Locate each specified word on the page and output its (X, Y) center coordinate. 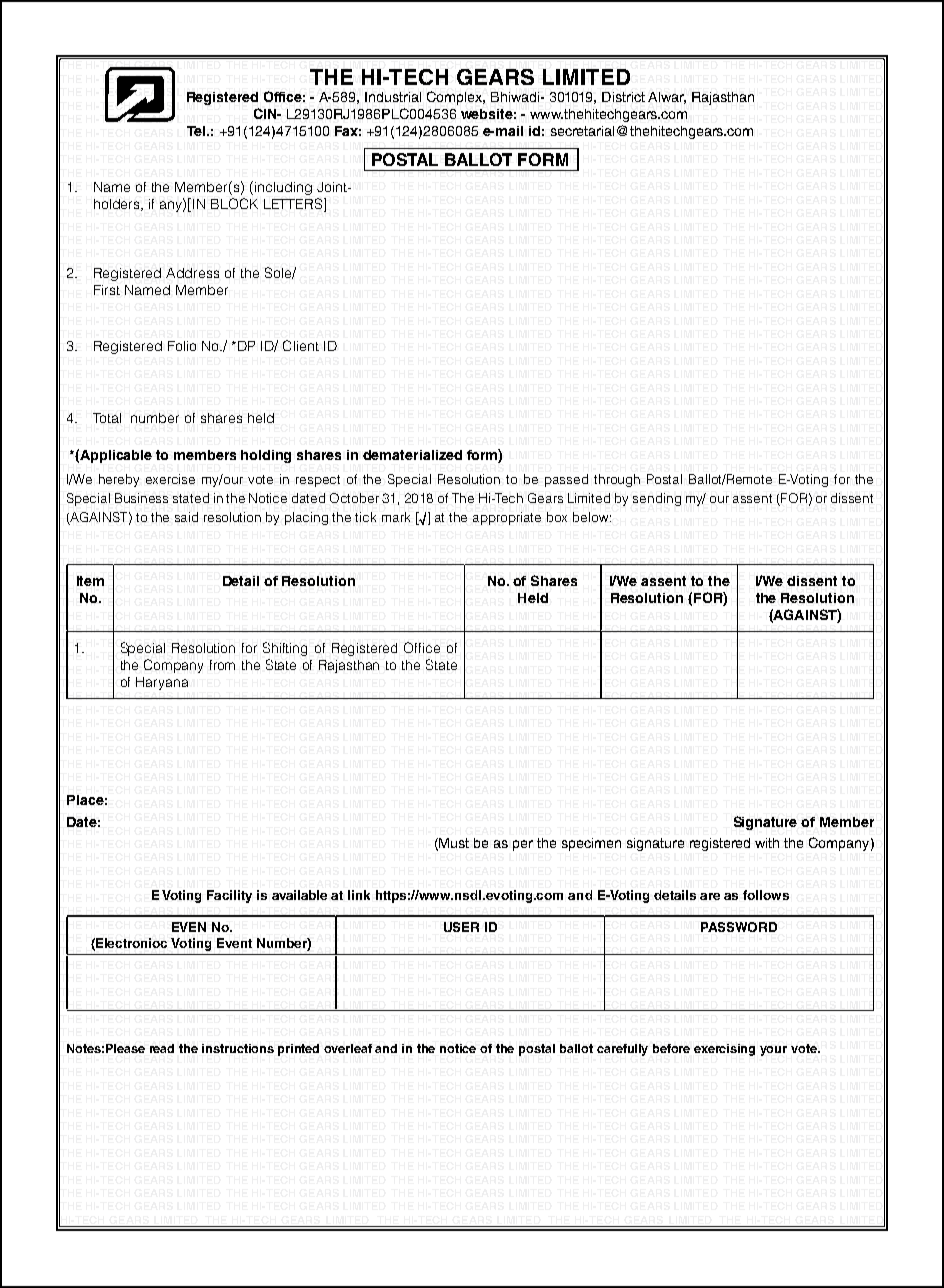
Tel (197, 131)
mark (396, 517)
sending (657, 499)
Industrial (393, 97)
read (162, 1048)
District (623, 97)
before (671, 1048)
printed (298, 1050)
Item (90, 581)
